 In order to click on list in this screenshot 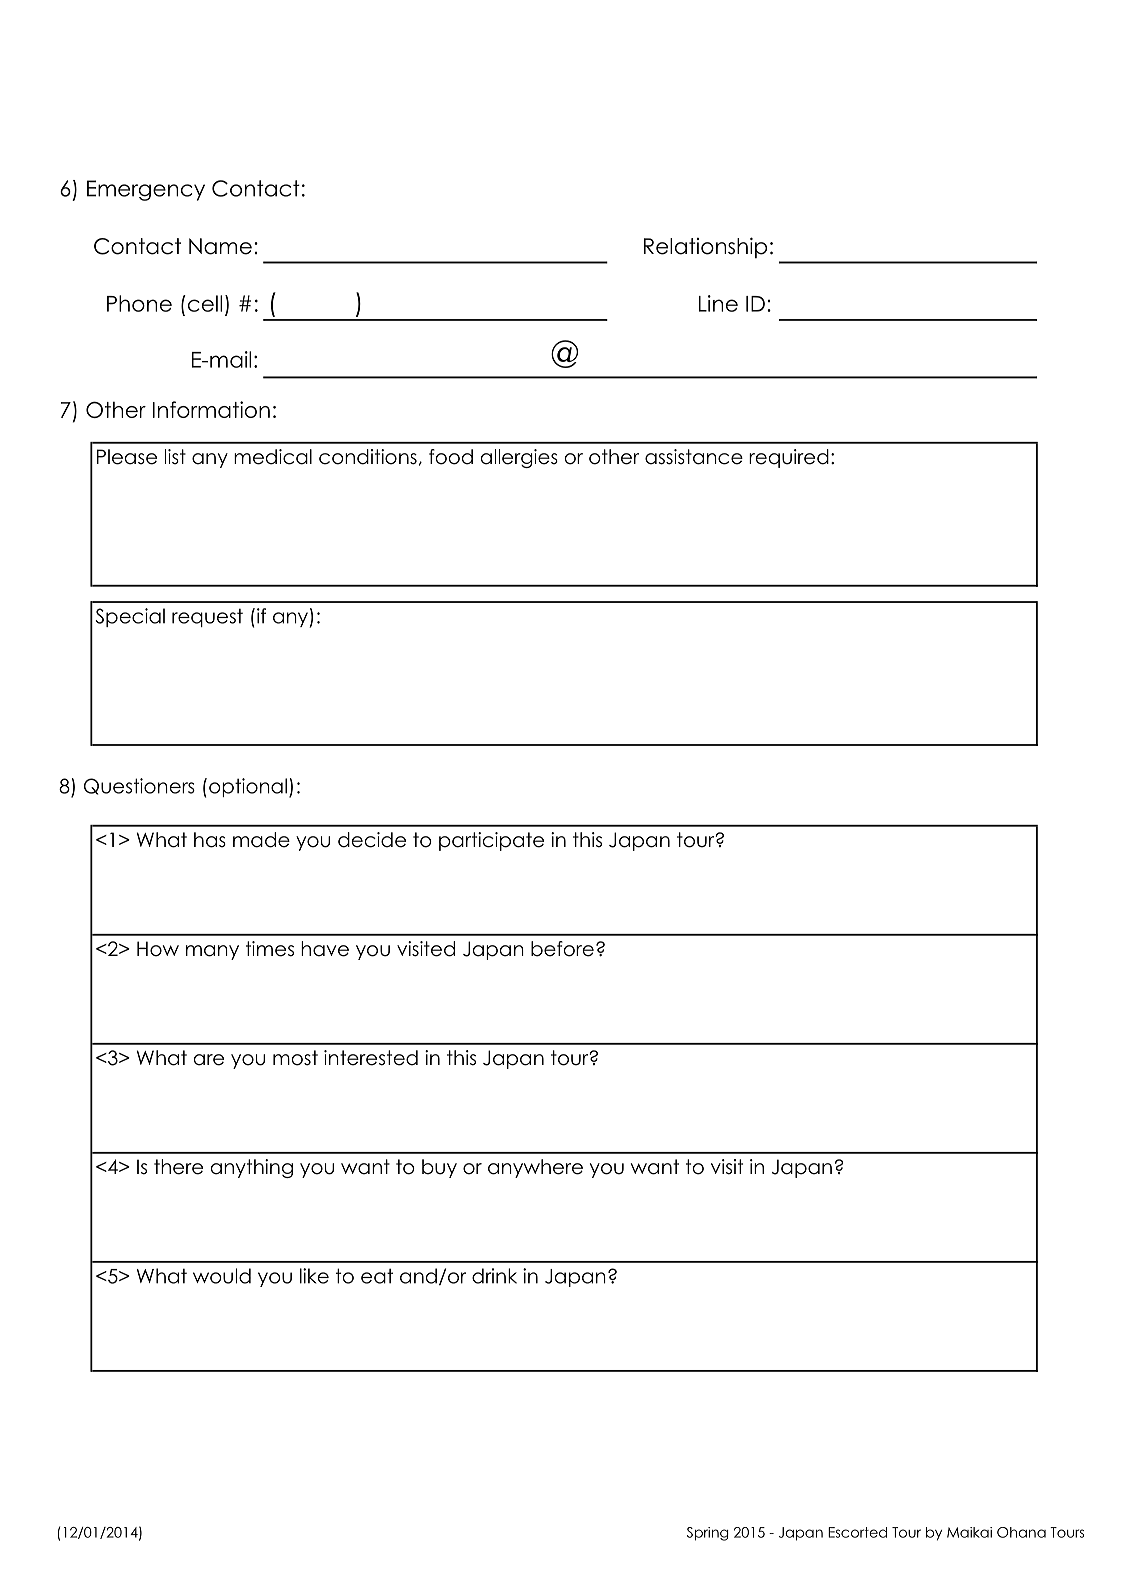, I will do `click(175, 457)`.
